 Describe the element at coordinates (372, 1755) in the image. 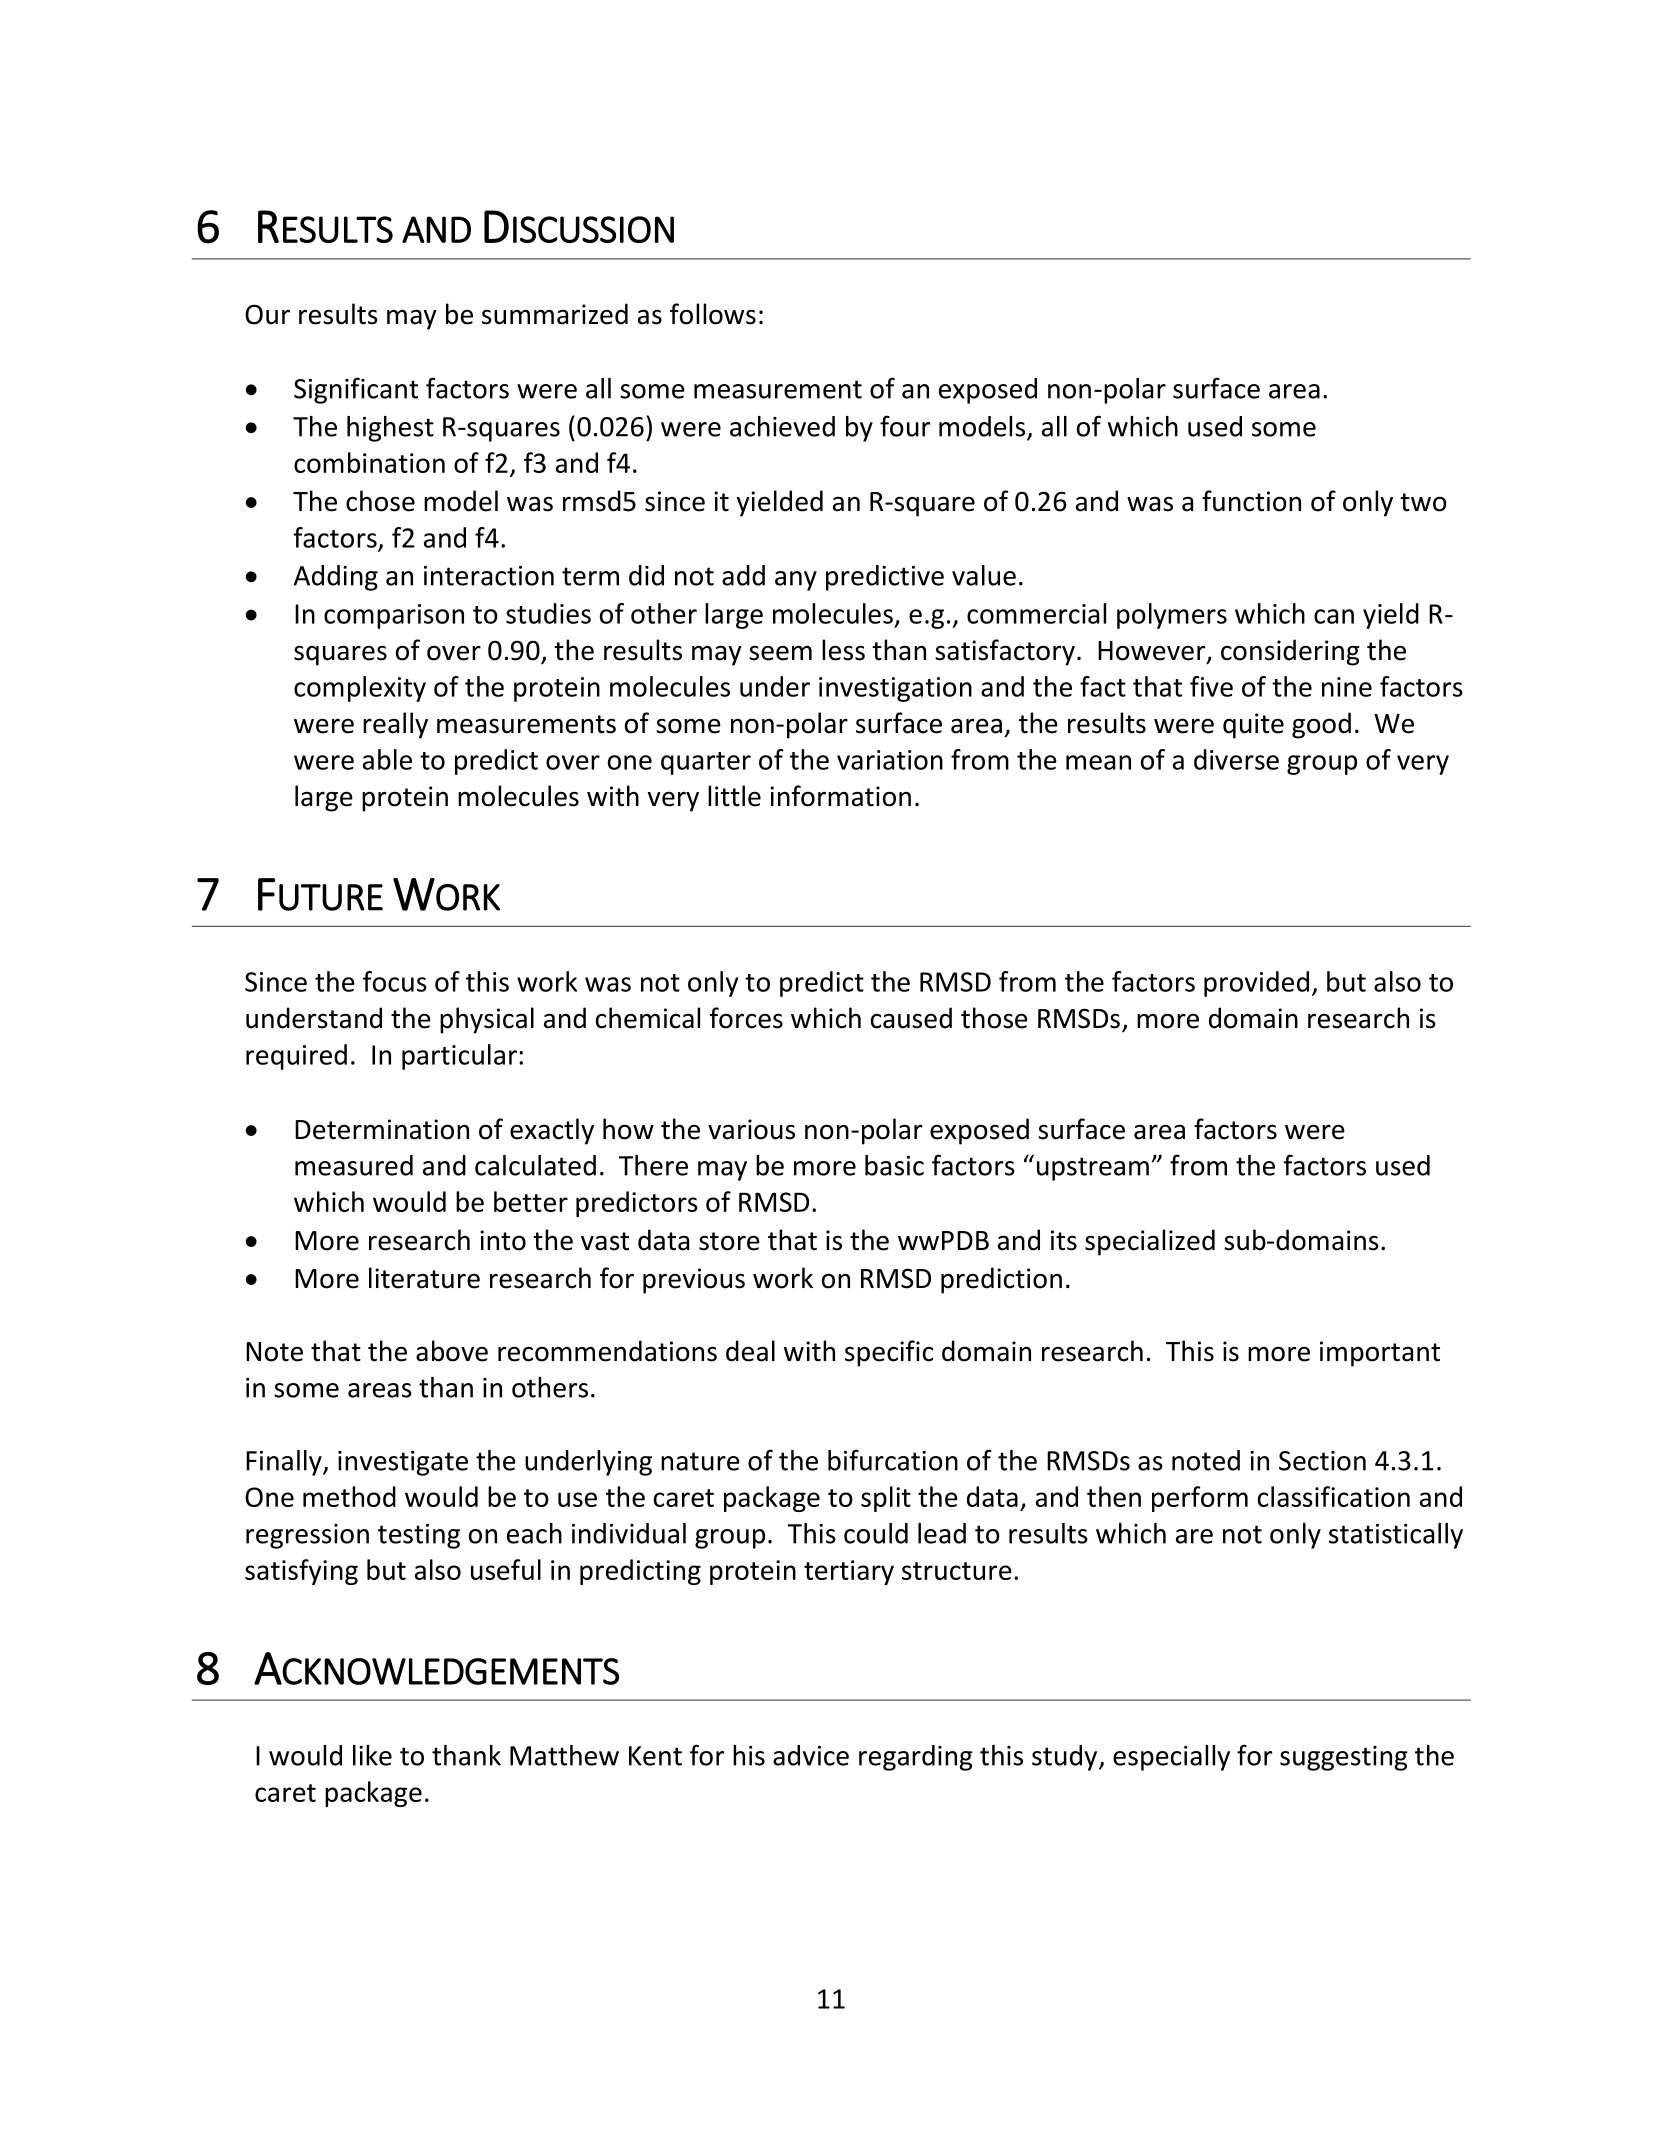

I see `like` at that location.
